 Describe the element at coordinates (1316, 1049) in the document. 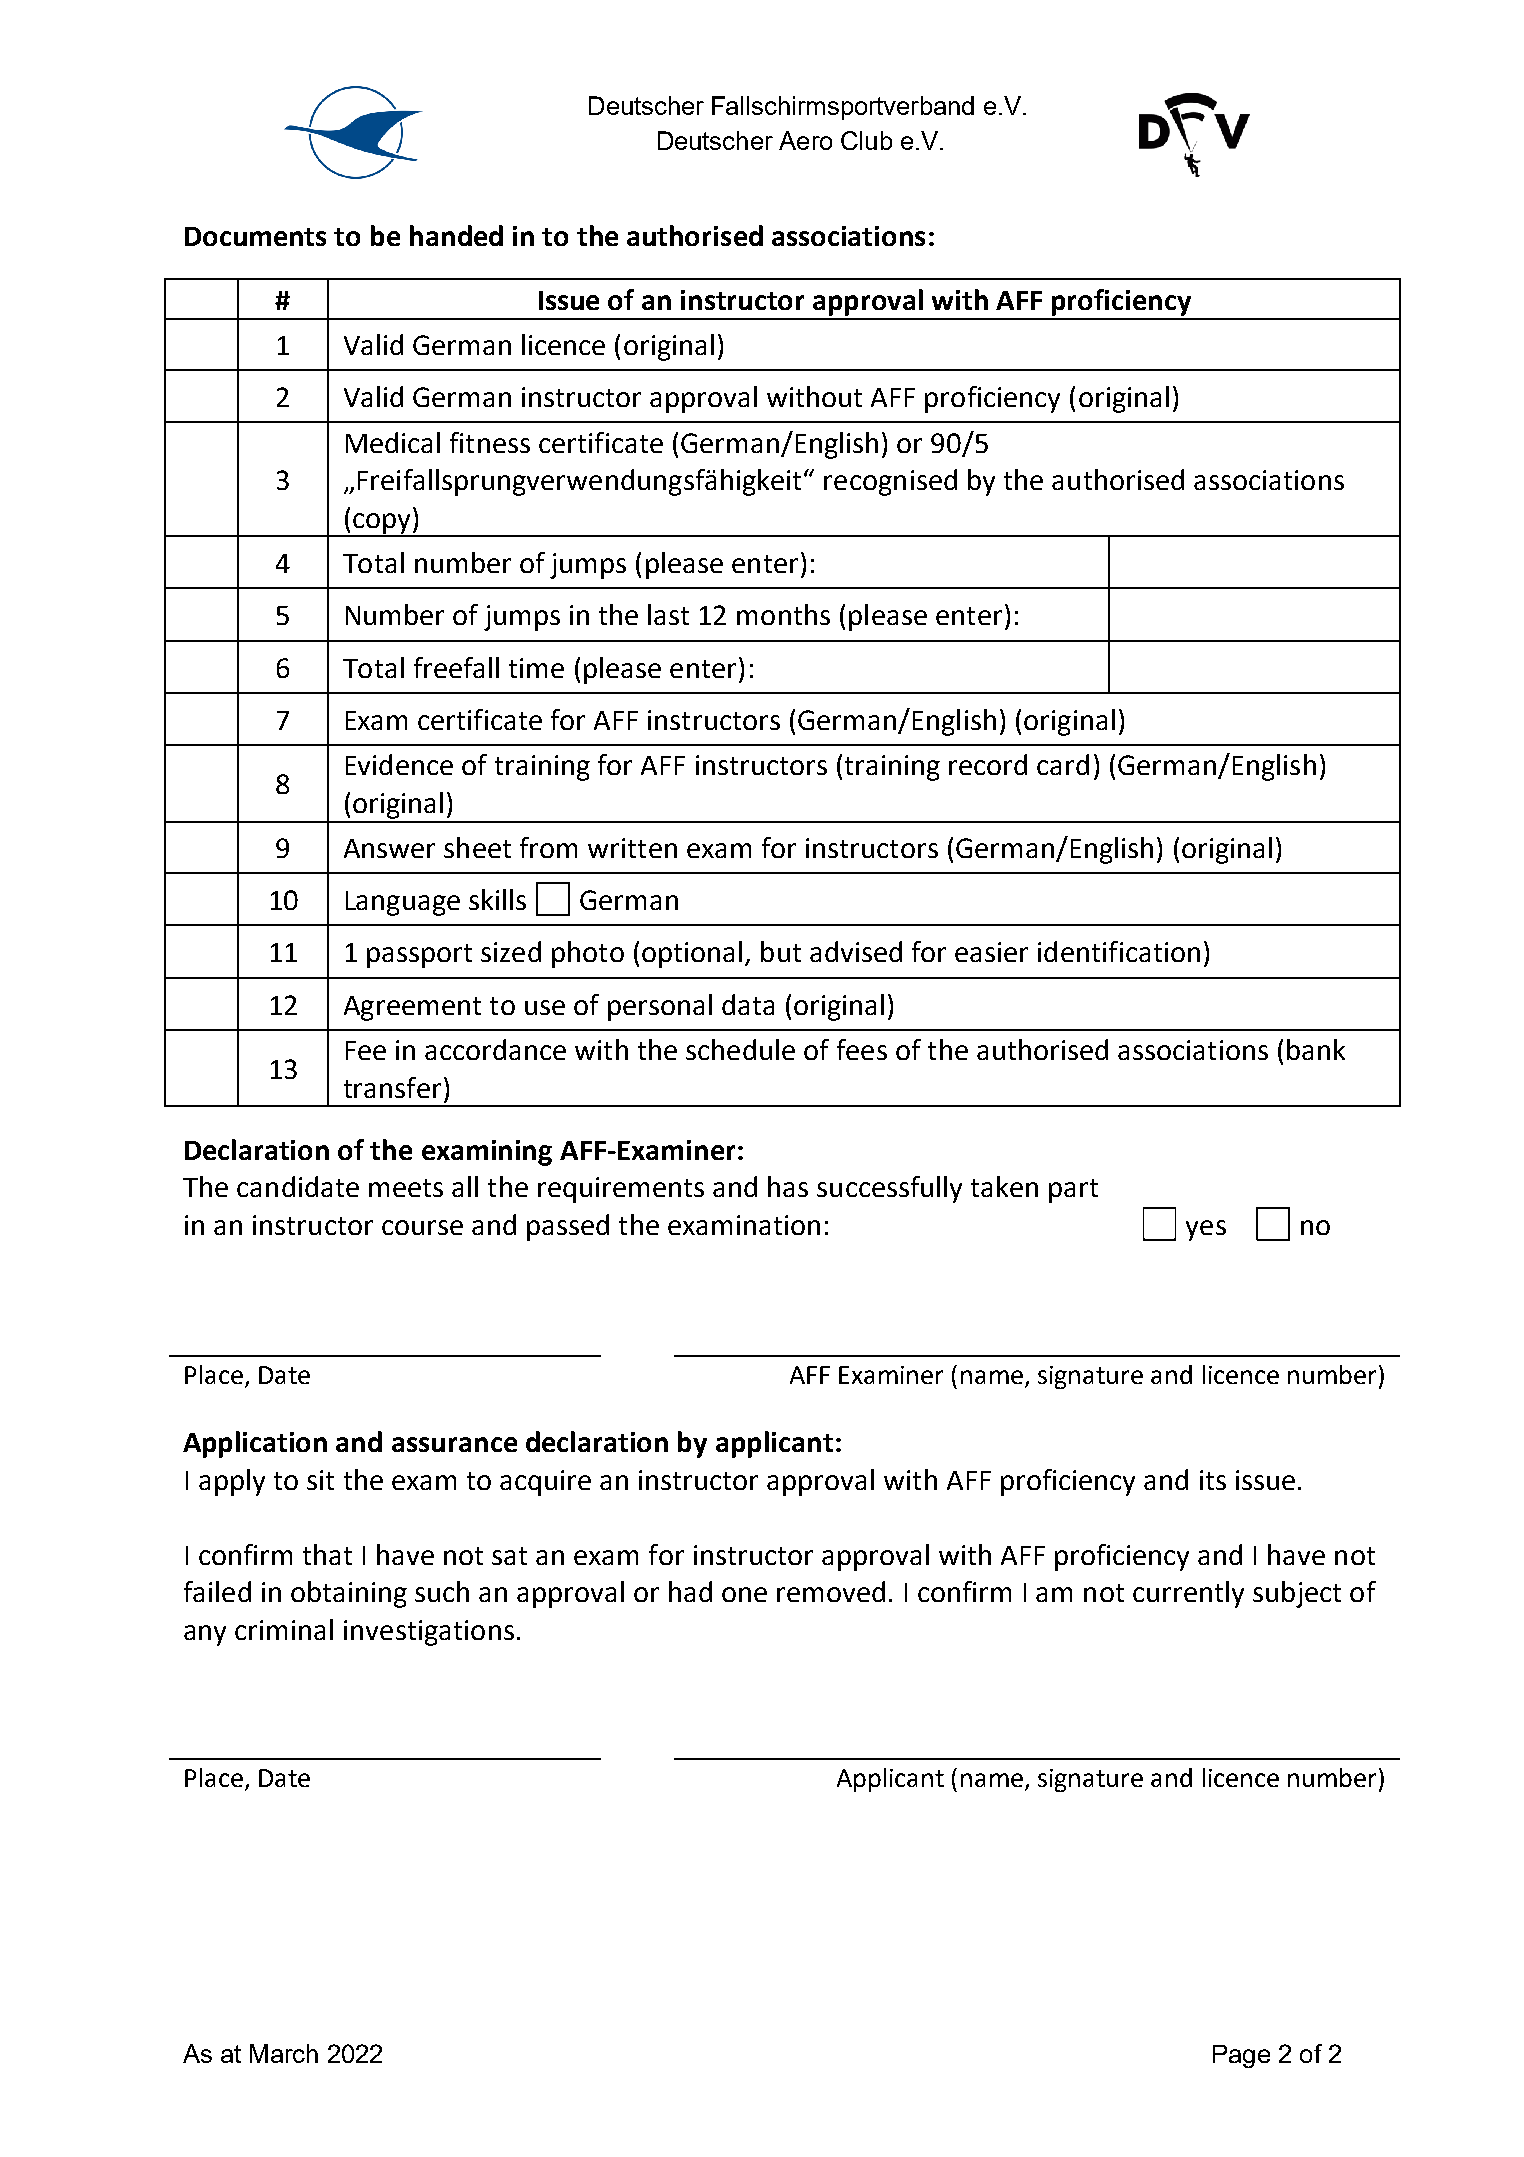

I see `bank` at that location.
